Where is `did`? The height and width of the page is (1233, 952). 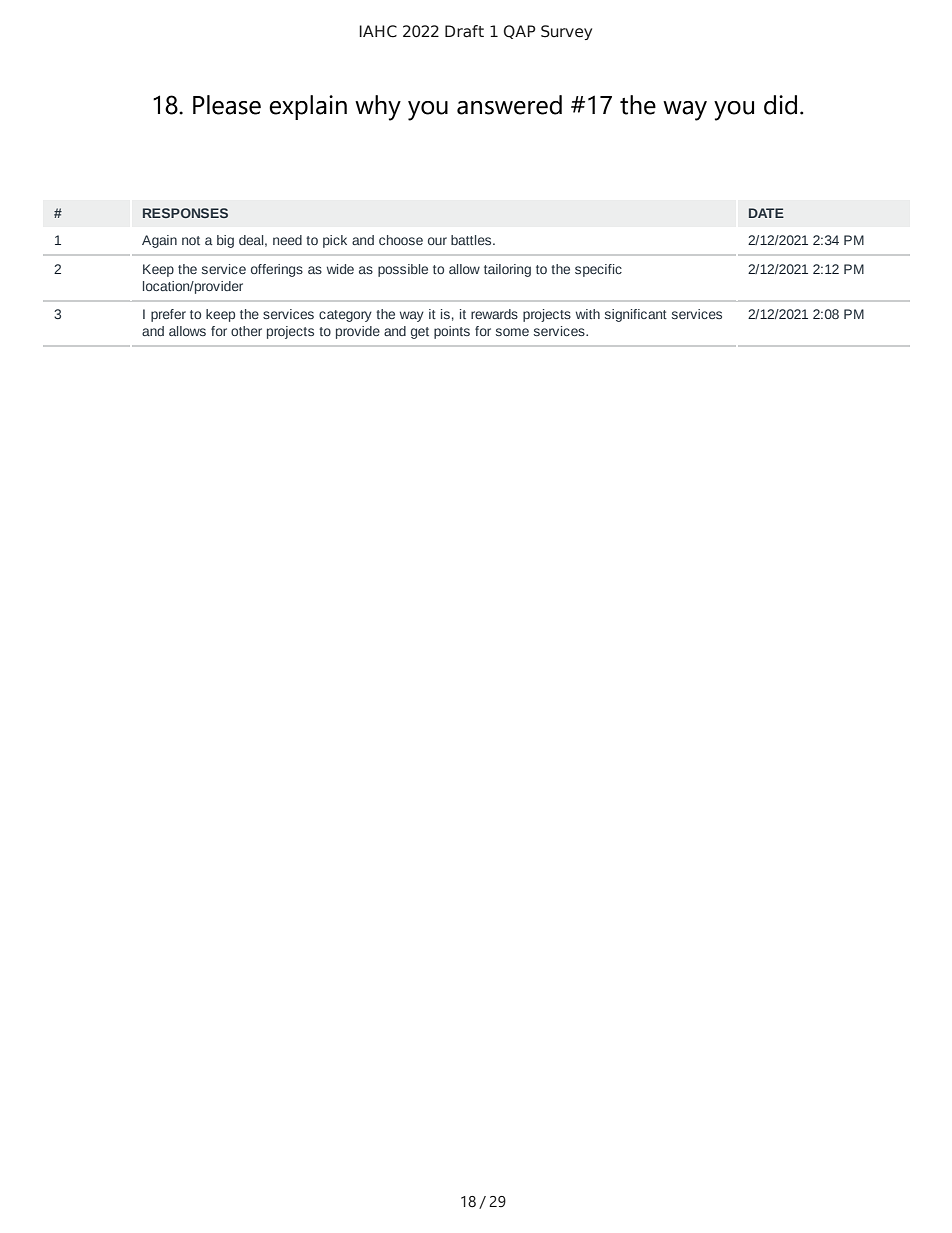 did is located at coordinates (780, 105).
